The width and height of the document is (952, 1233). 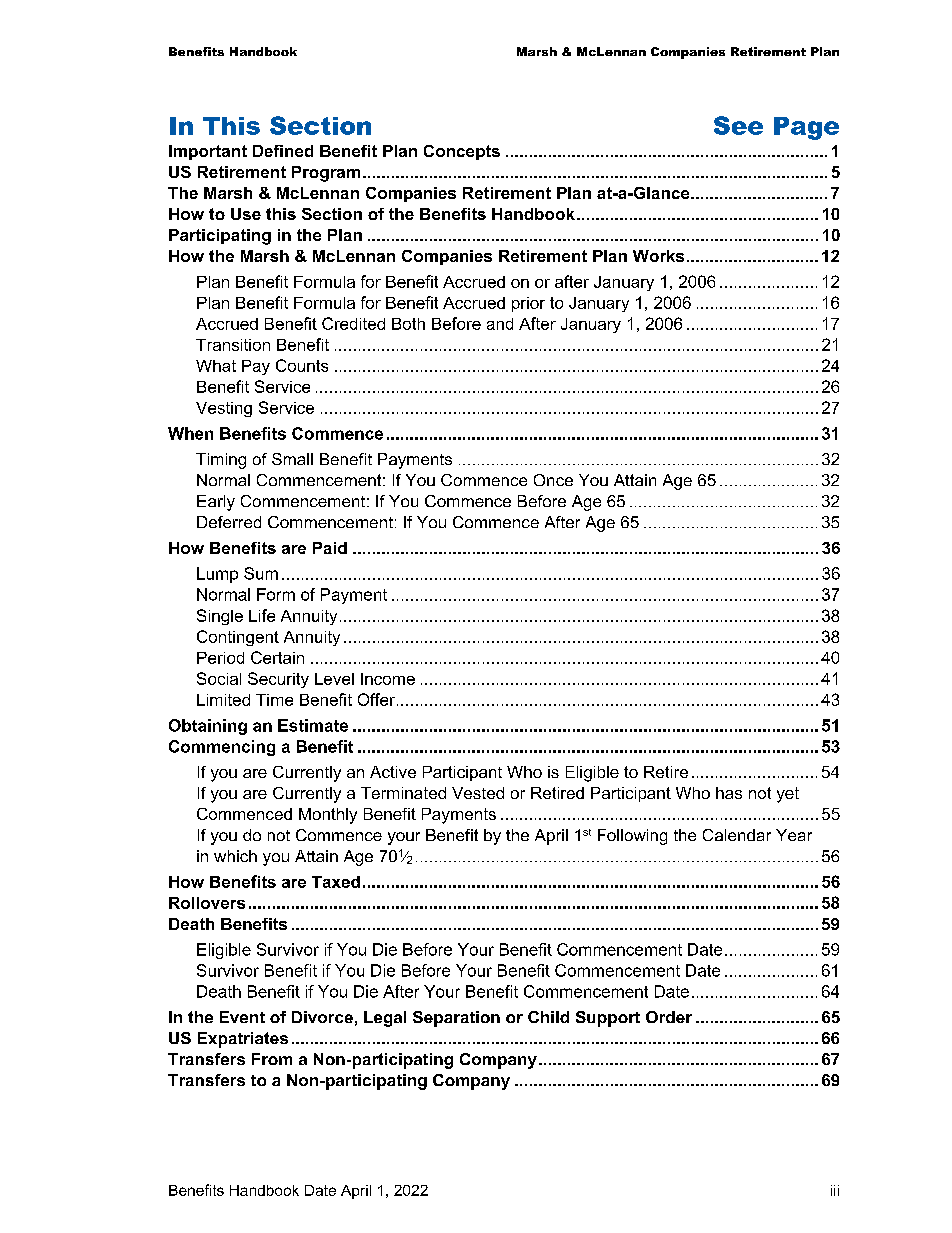 What do you see at coordinates (528, 304) in the document?
I see `prior` at bounding box center [528, 304].
